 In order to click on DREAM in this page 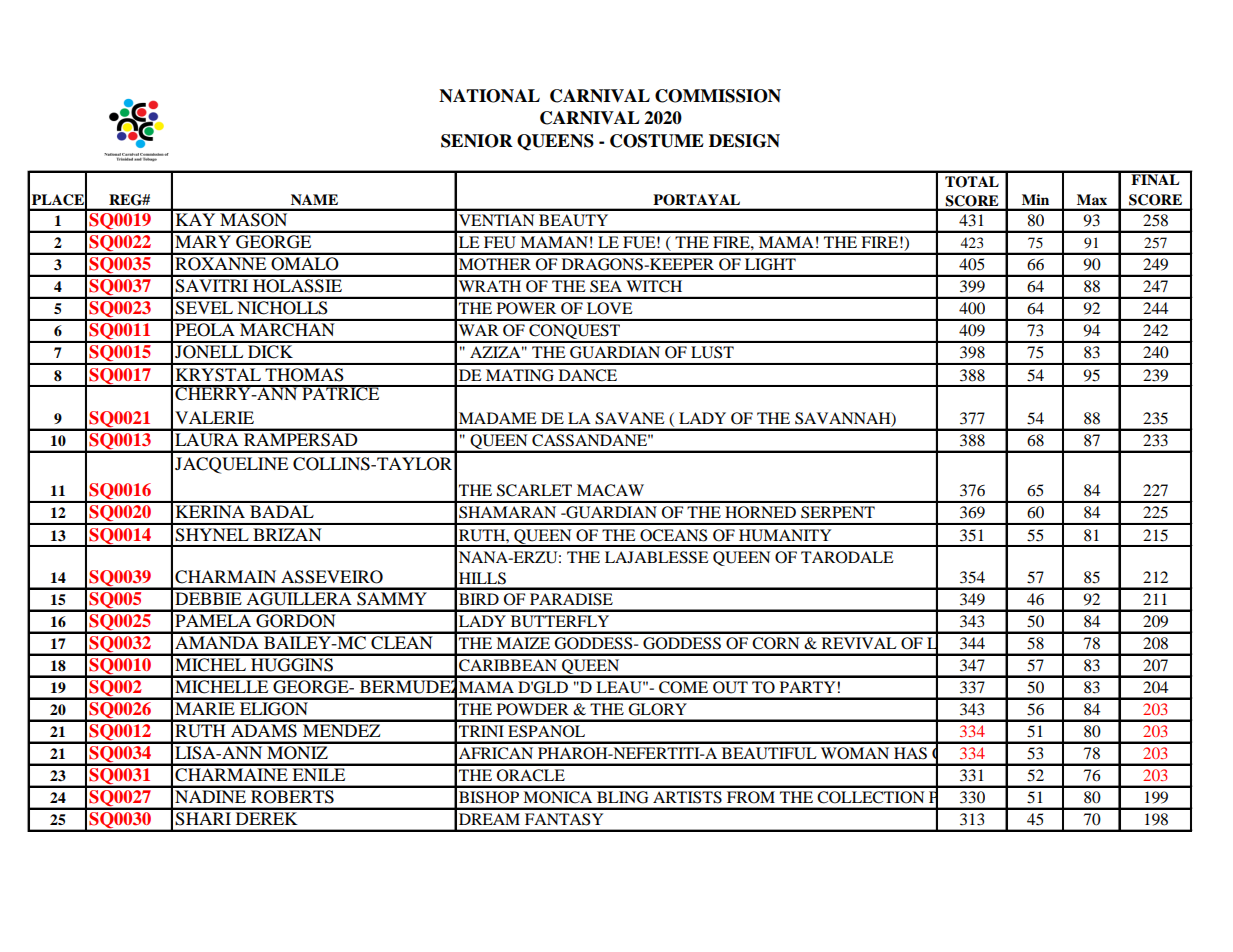, I will do `click(489, 819)`.
